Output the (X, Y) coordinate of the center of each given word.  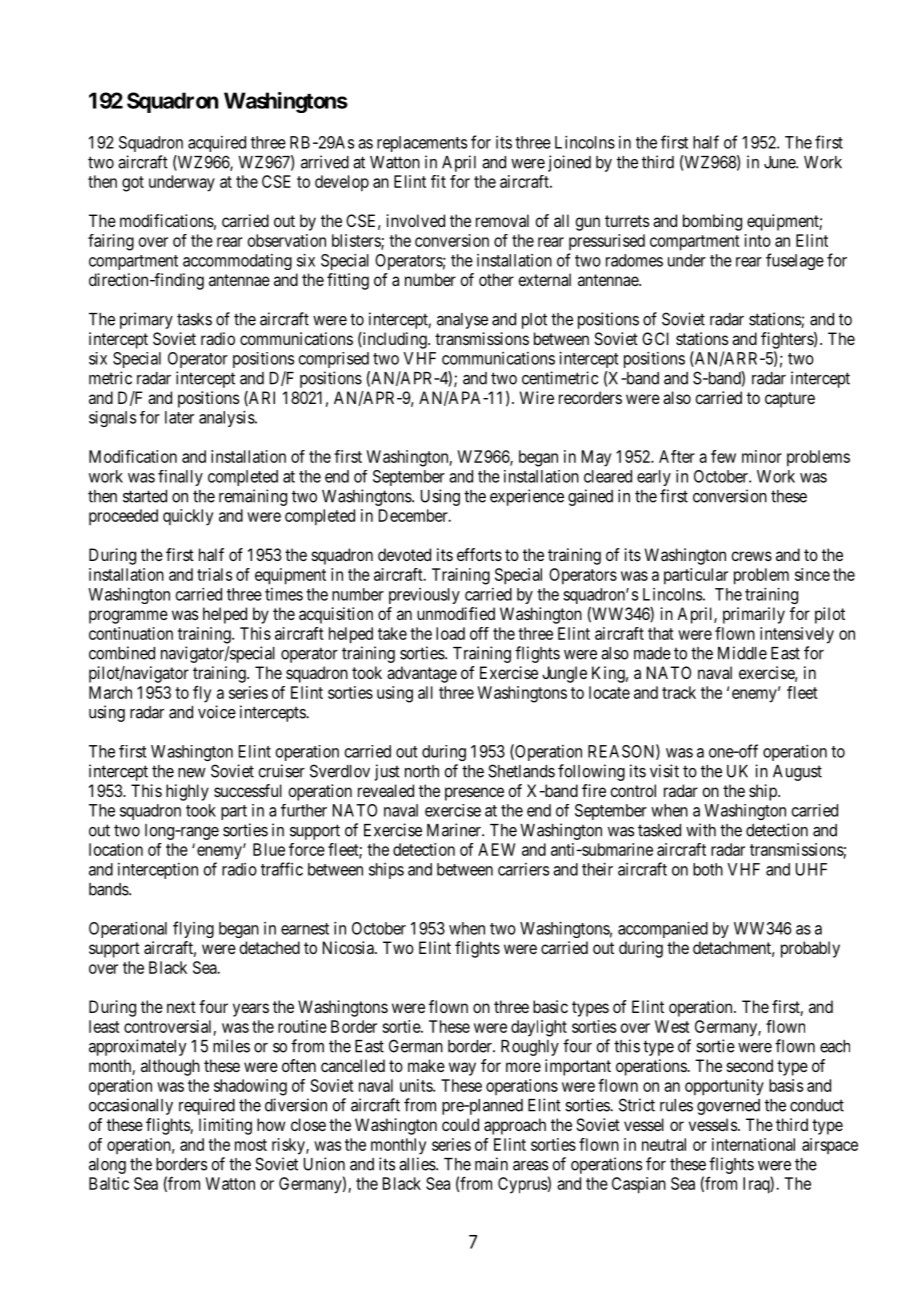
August (797, 773)
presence (474, 794)
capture (790, 400)
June (780, 162)
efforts (479, 554)
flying (193, 929)
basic (550, 1006)
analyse (462, 321)
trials (214, 574)
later (179, 417)
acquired (217, 144)
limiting (225, 1126)
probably (810, 949)
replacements (422, 144)
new (192, 773)
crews (751, 556)
